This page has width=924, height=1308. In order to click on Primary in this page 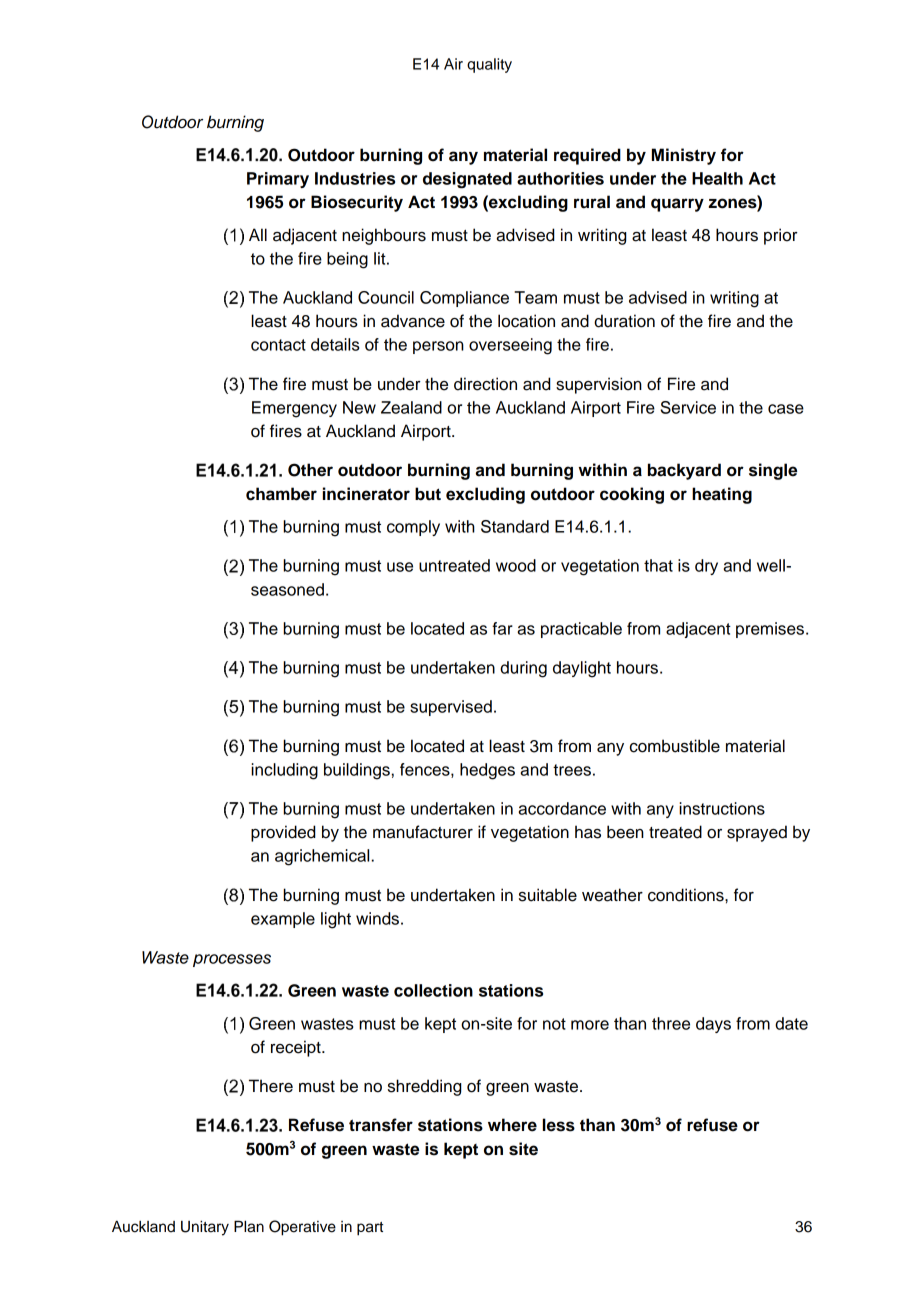, I will do `click(278, 180)`.
